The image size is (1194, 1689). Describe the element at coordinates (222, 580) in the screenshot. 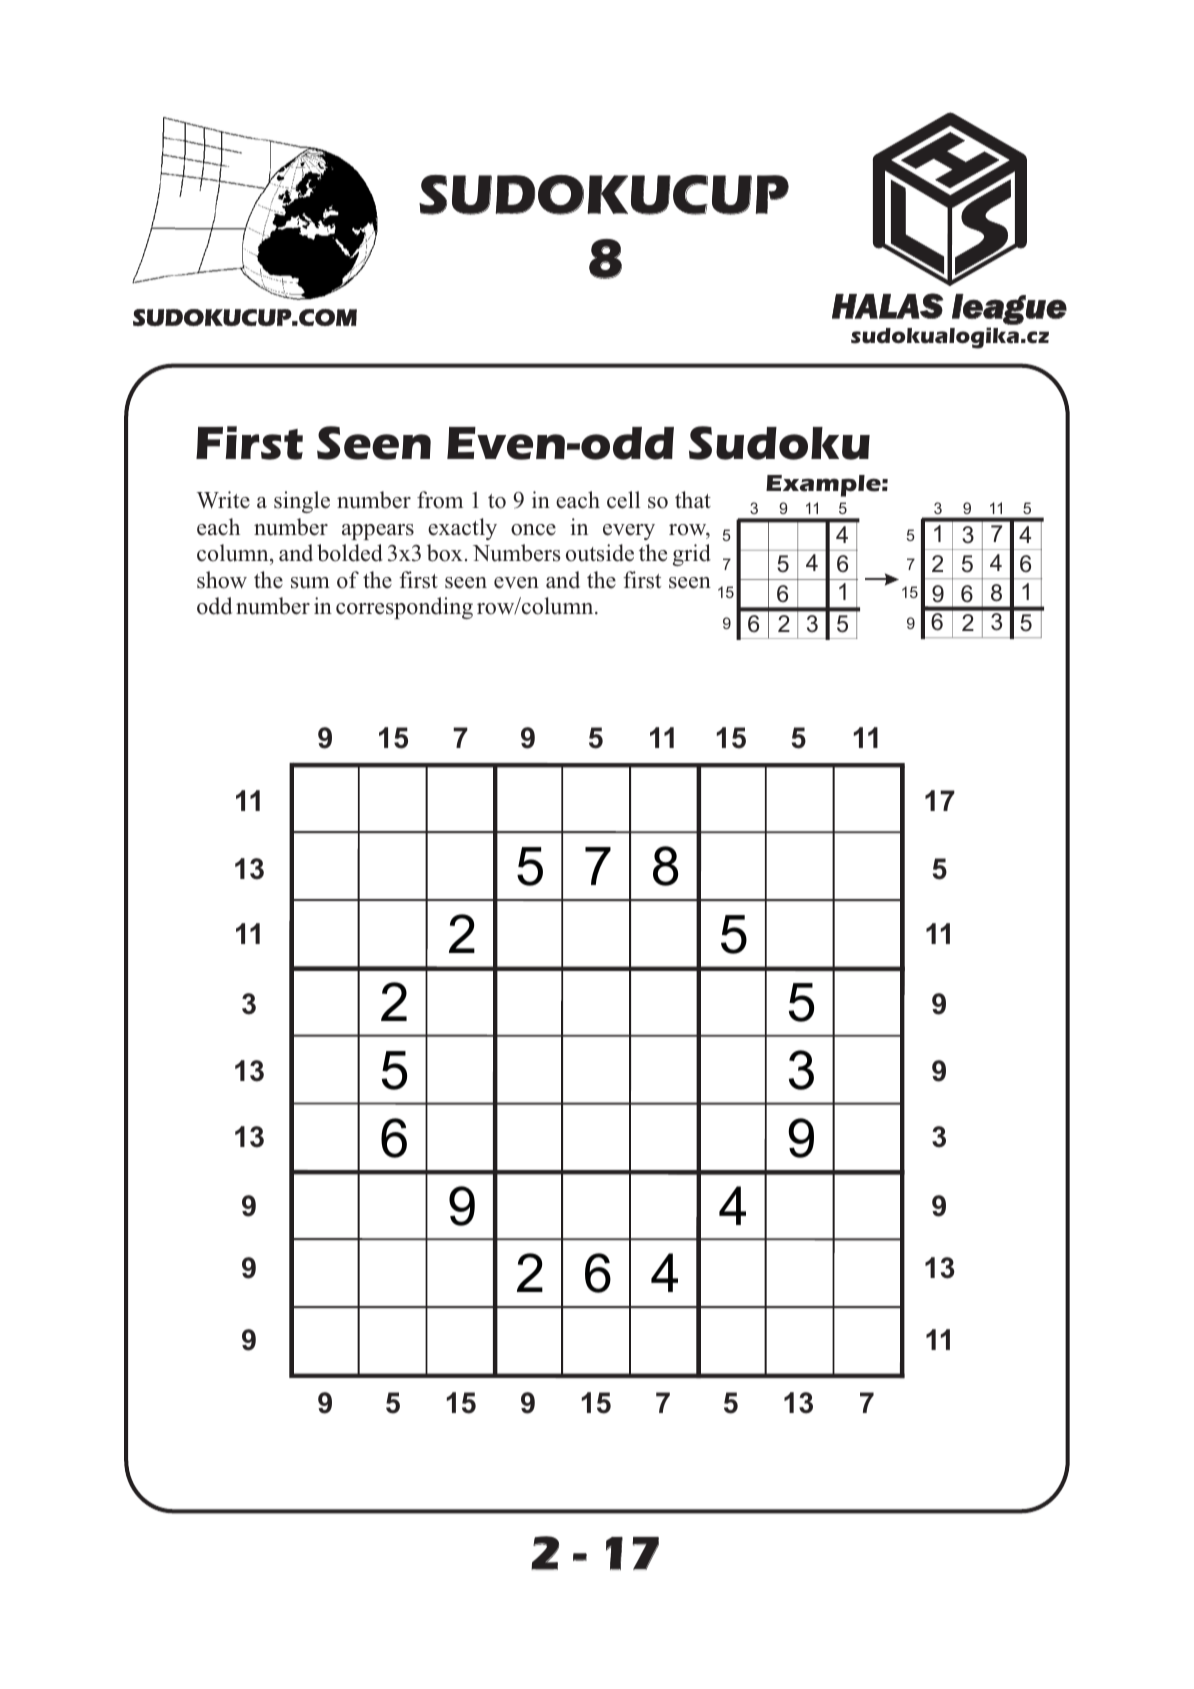

I see `show` at that location.
